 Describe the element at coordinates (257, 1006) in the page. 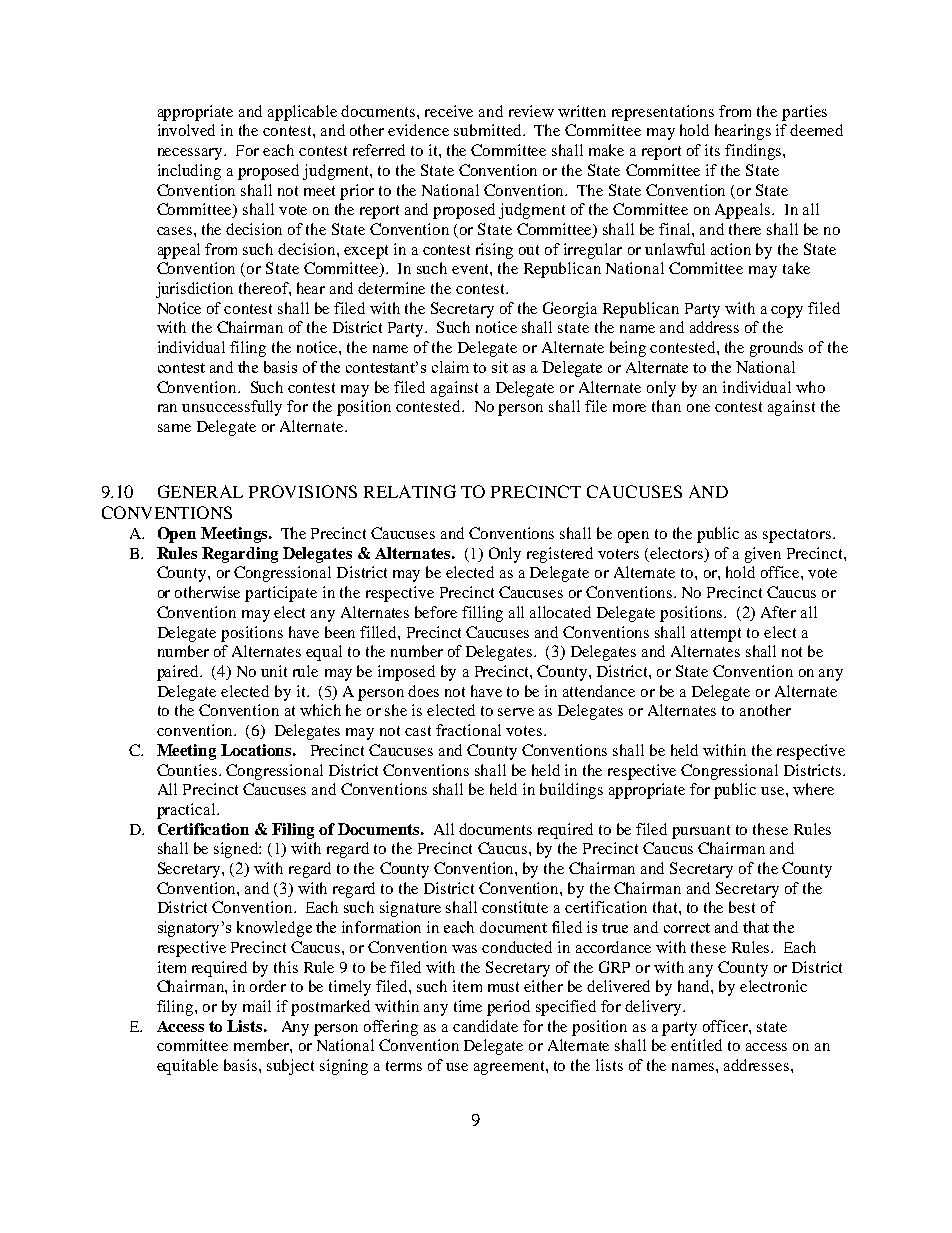

I see `mail` at that location.
